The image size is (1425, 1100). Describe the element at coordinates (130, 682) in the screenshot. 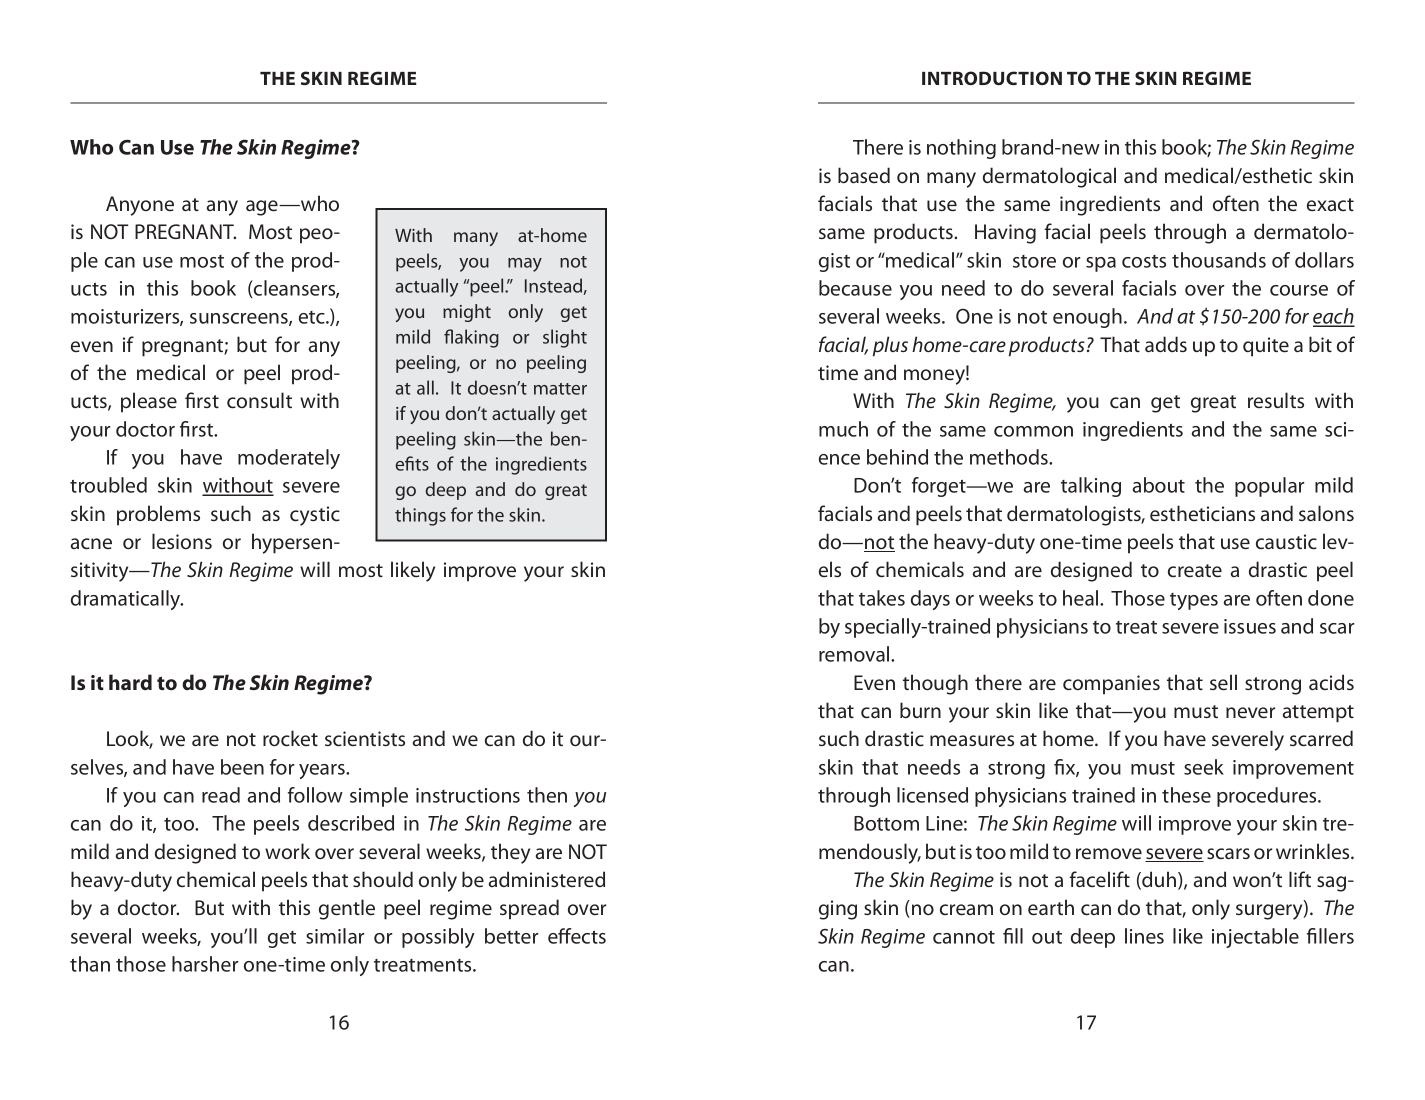

I see `hard` at that location.
